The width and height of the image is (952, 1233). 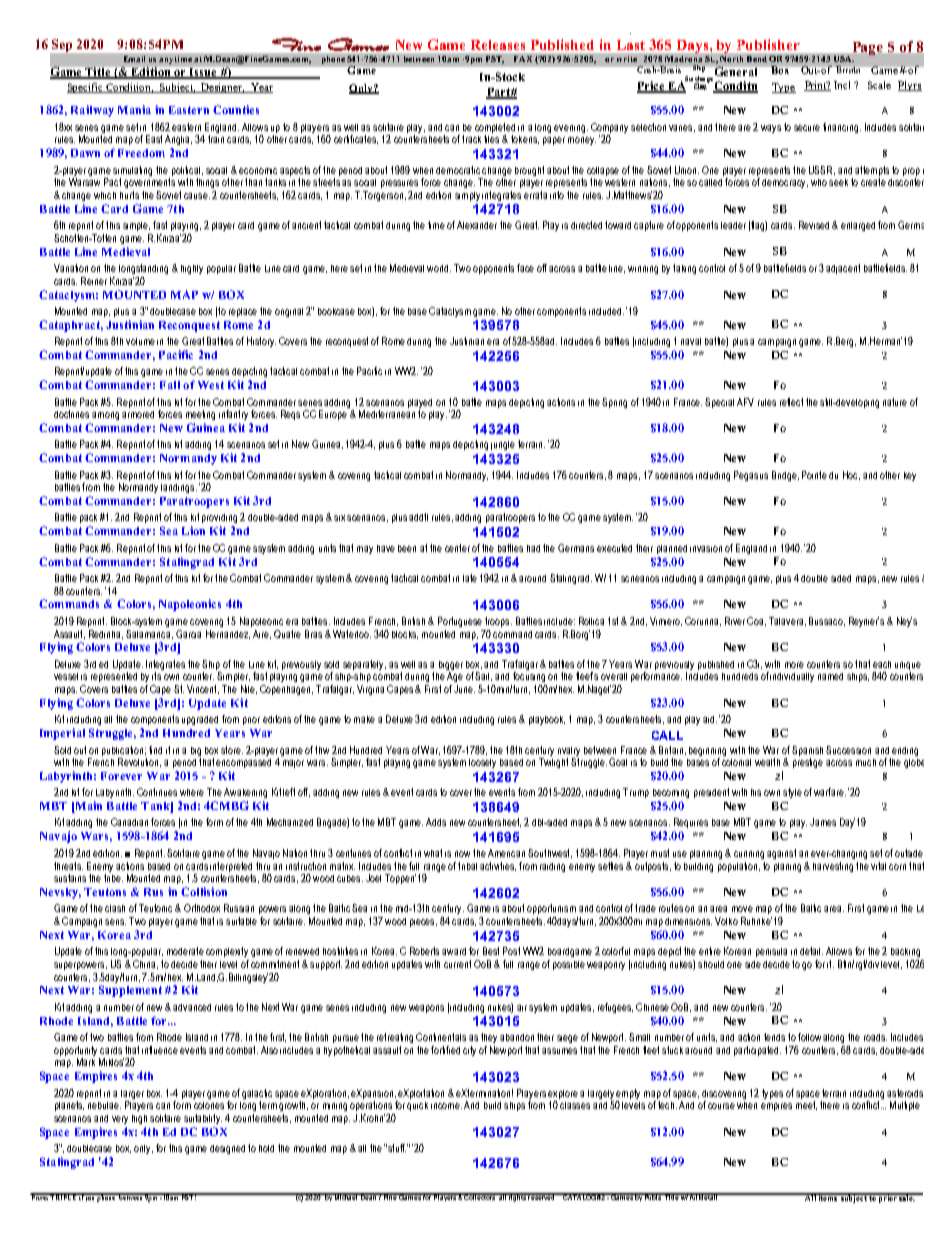 What do you see at coordinates (188, 634) in the image?
I see `Garcia` at bounding box center [188, 634].
